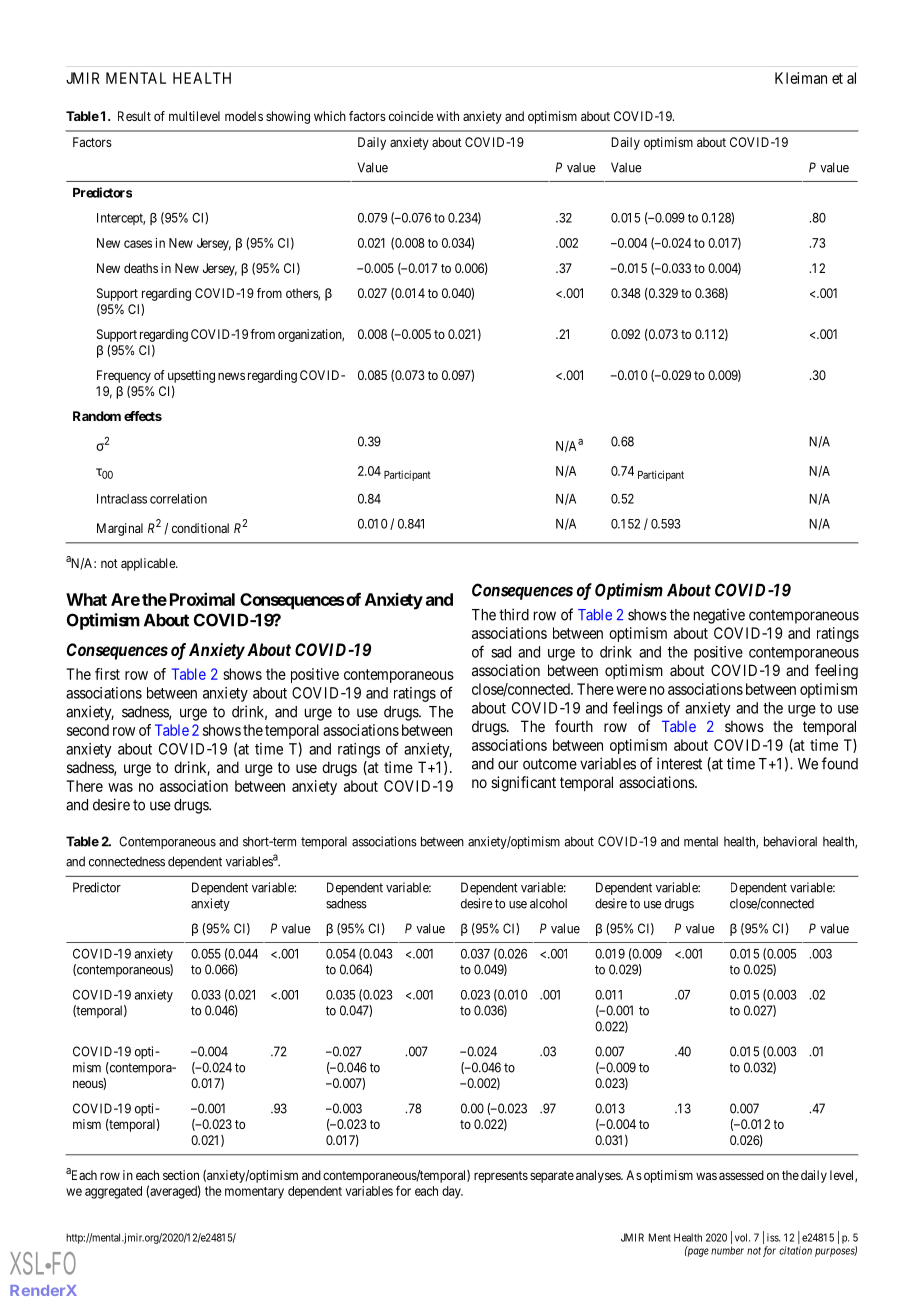  Describe the element at coordinates (523, 784) in the screenshot. I see `significant` at that location.
